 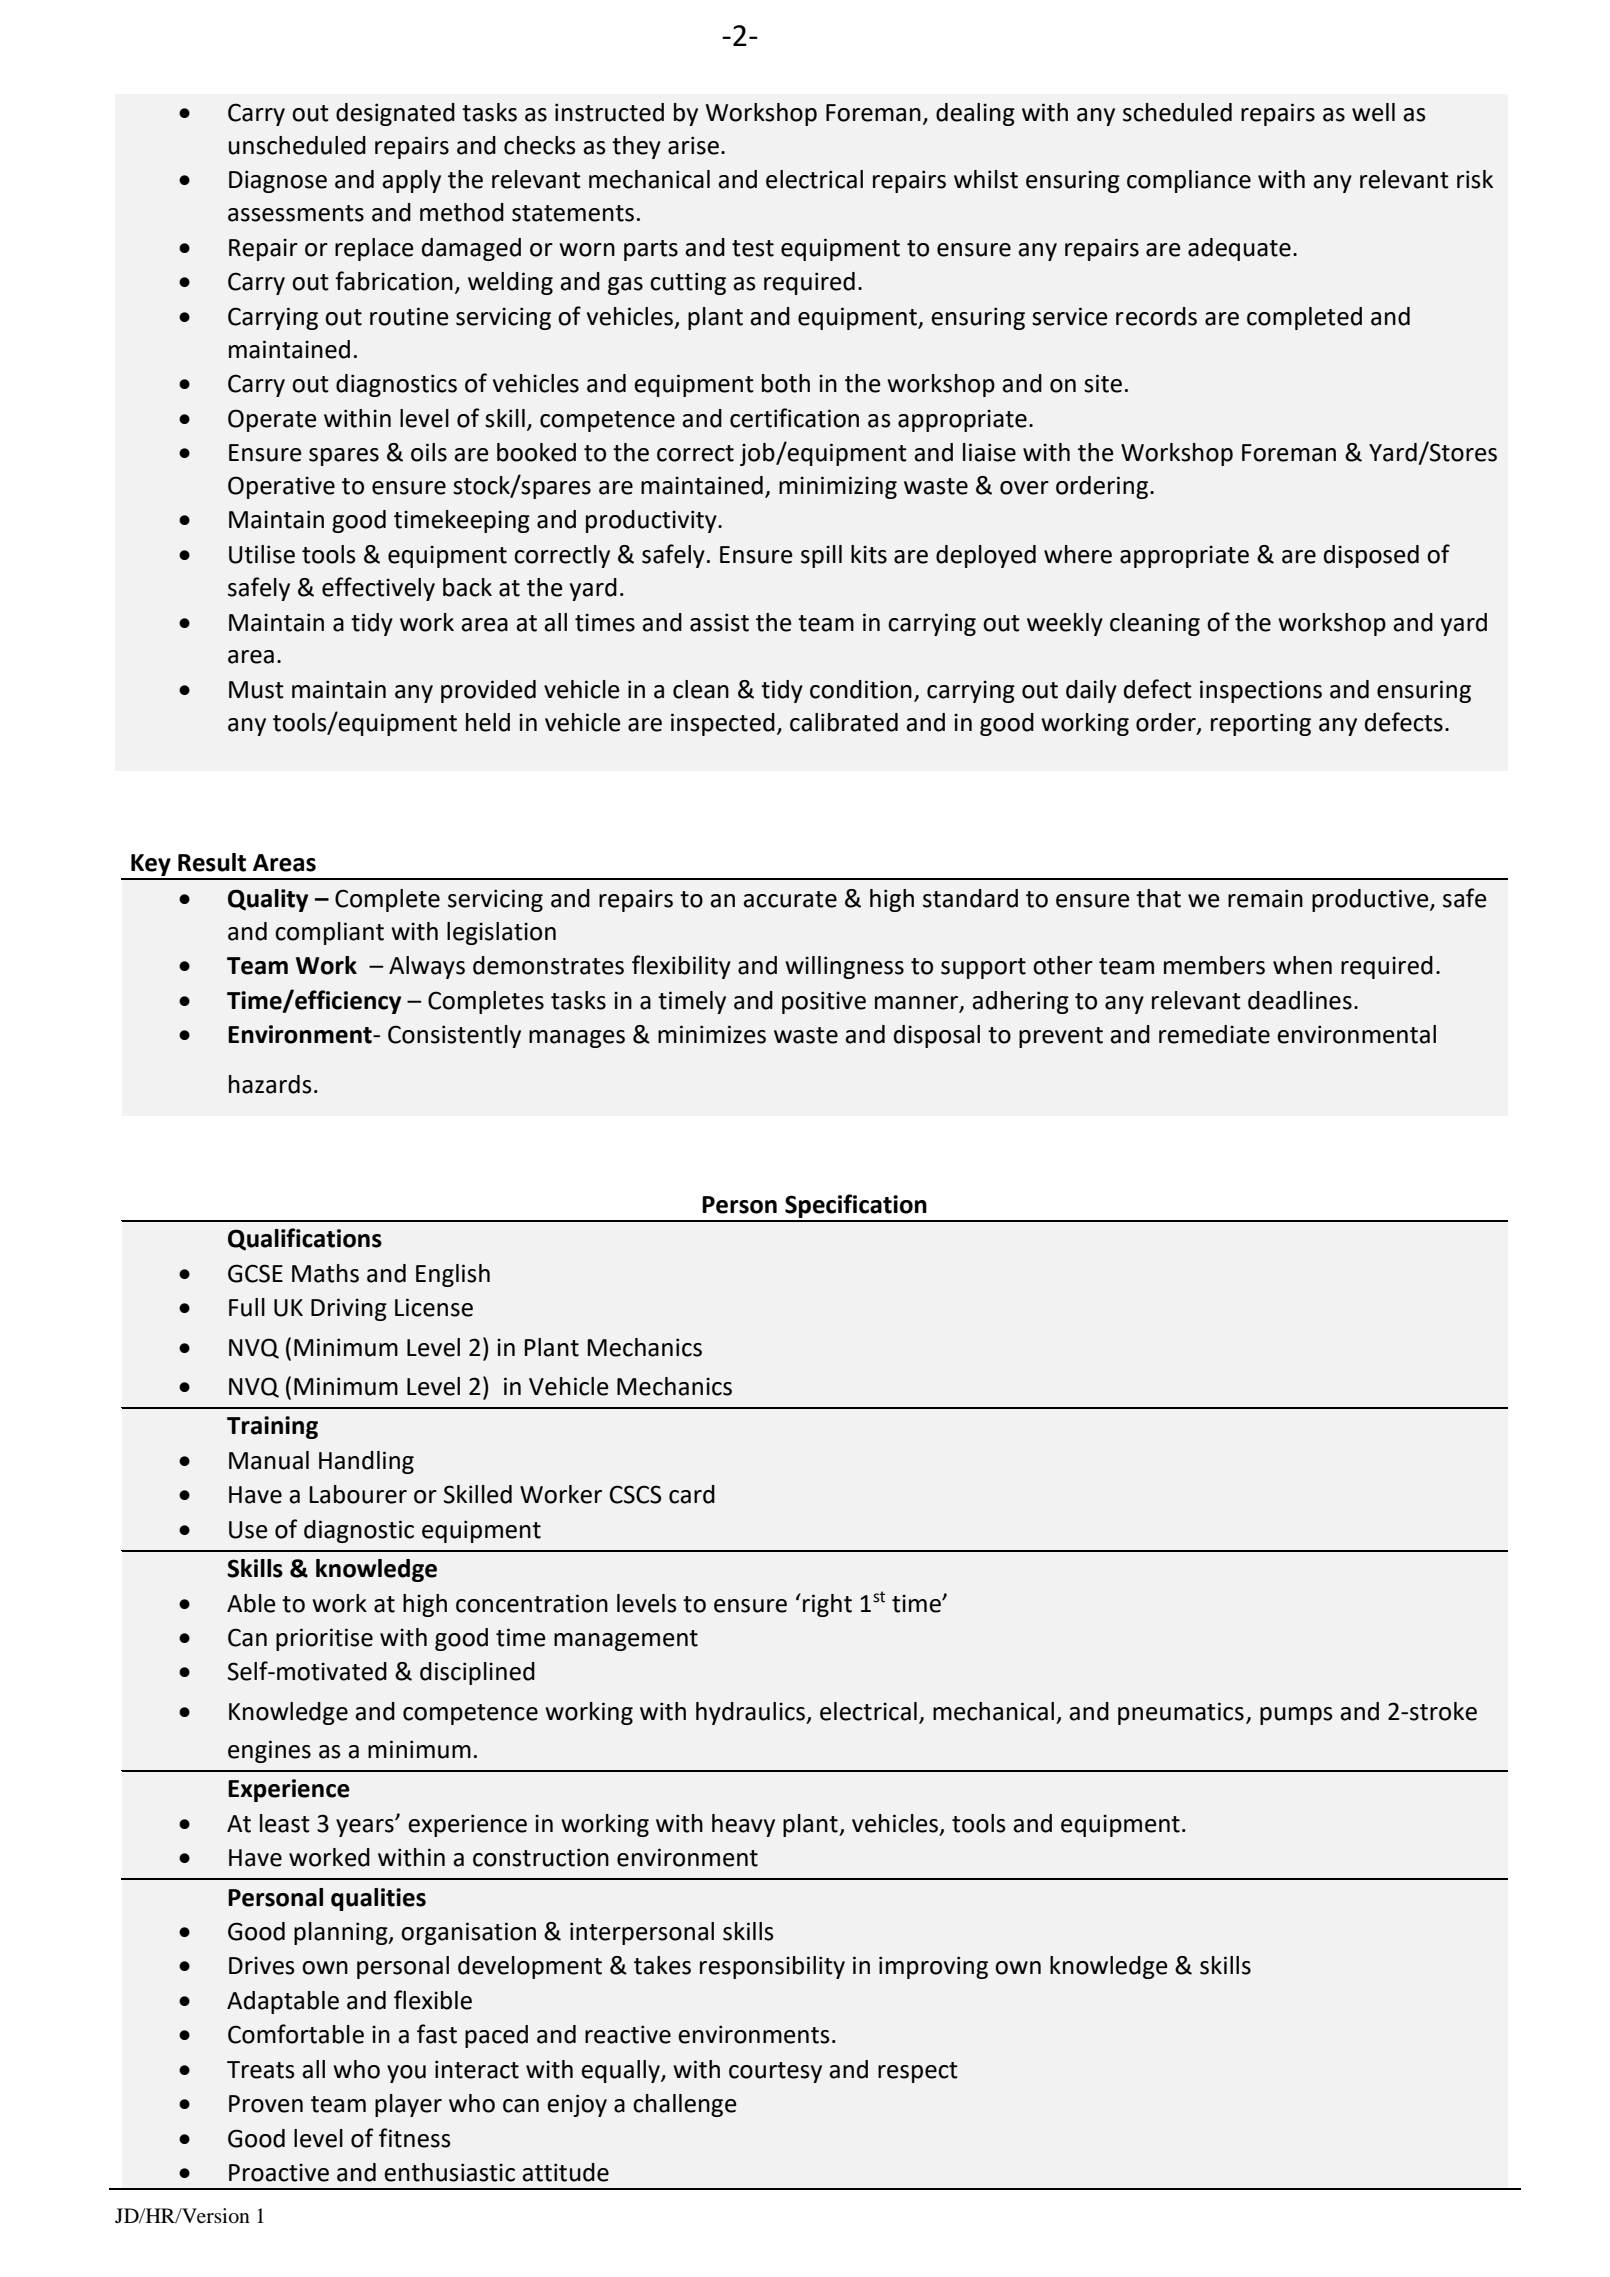 What do you see at coordinates (918, 2072) in the document?
I see `respect` at bounding box center [918, 2072].
